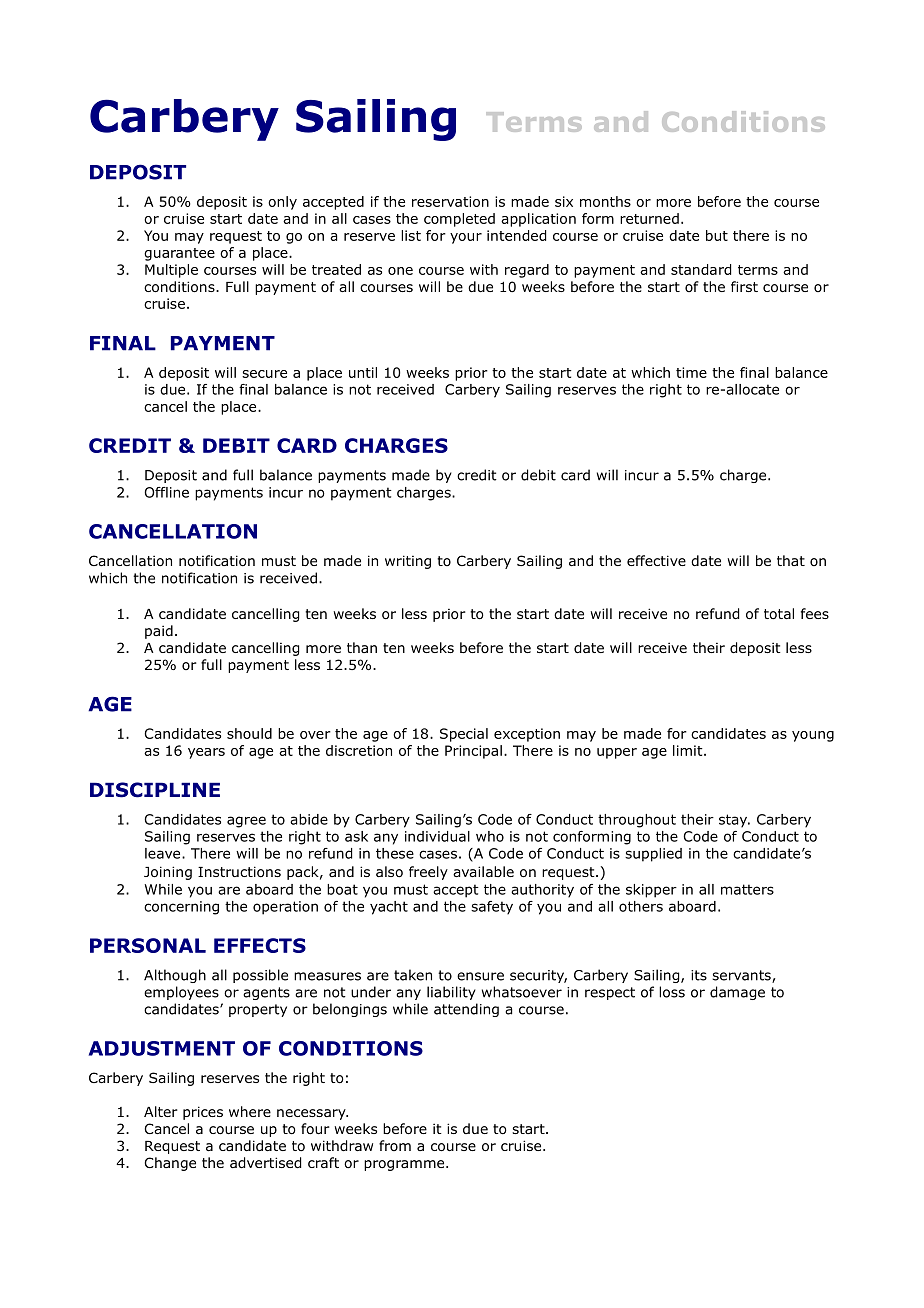 The height and width of the image is (1308, 924). Describe the element at coordinates (466, 238) in the image. I see `your` at that location.
